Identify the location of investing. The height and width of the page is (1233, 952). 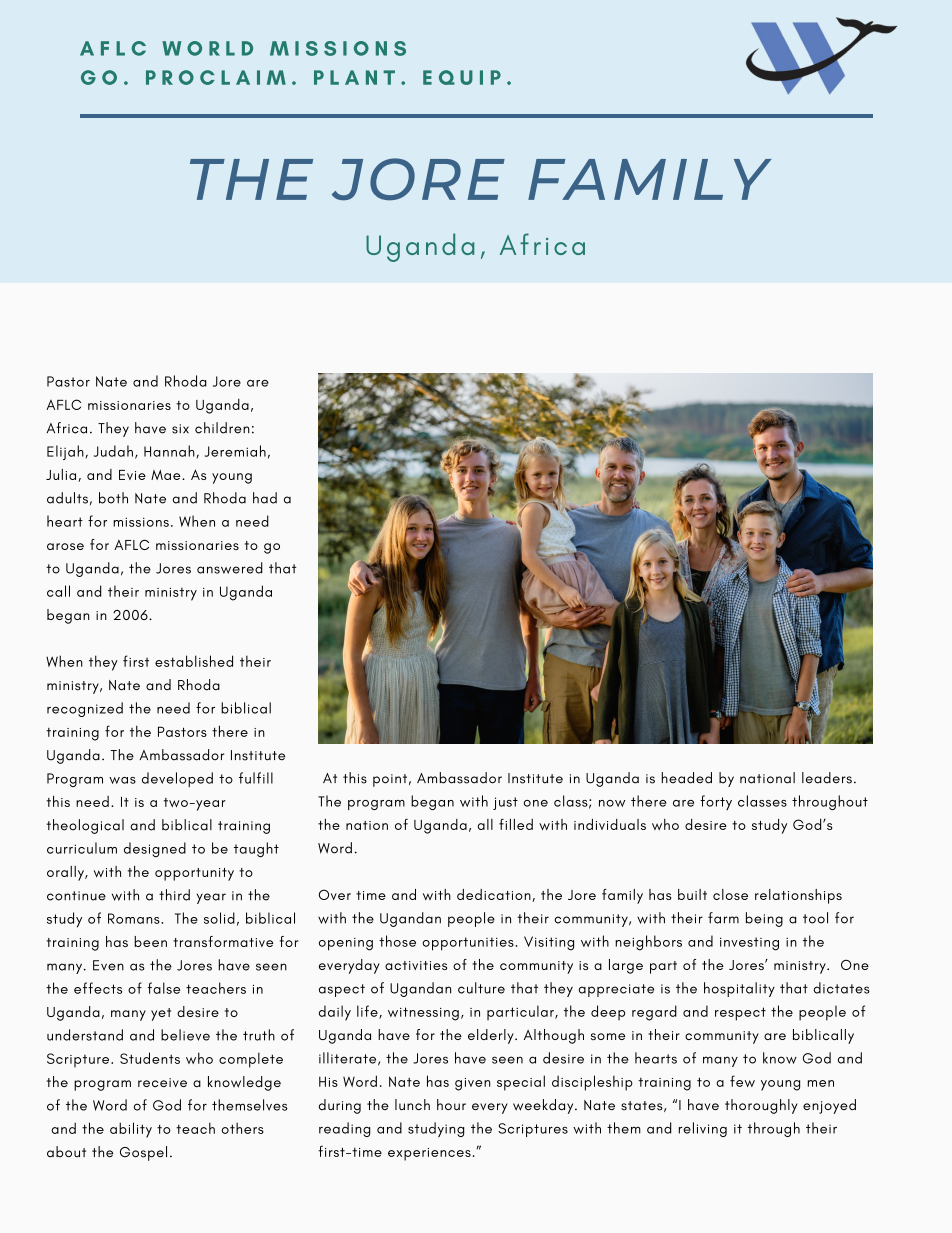
(749, 944).
